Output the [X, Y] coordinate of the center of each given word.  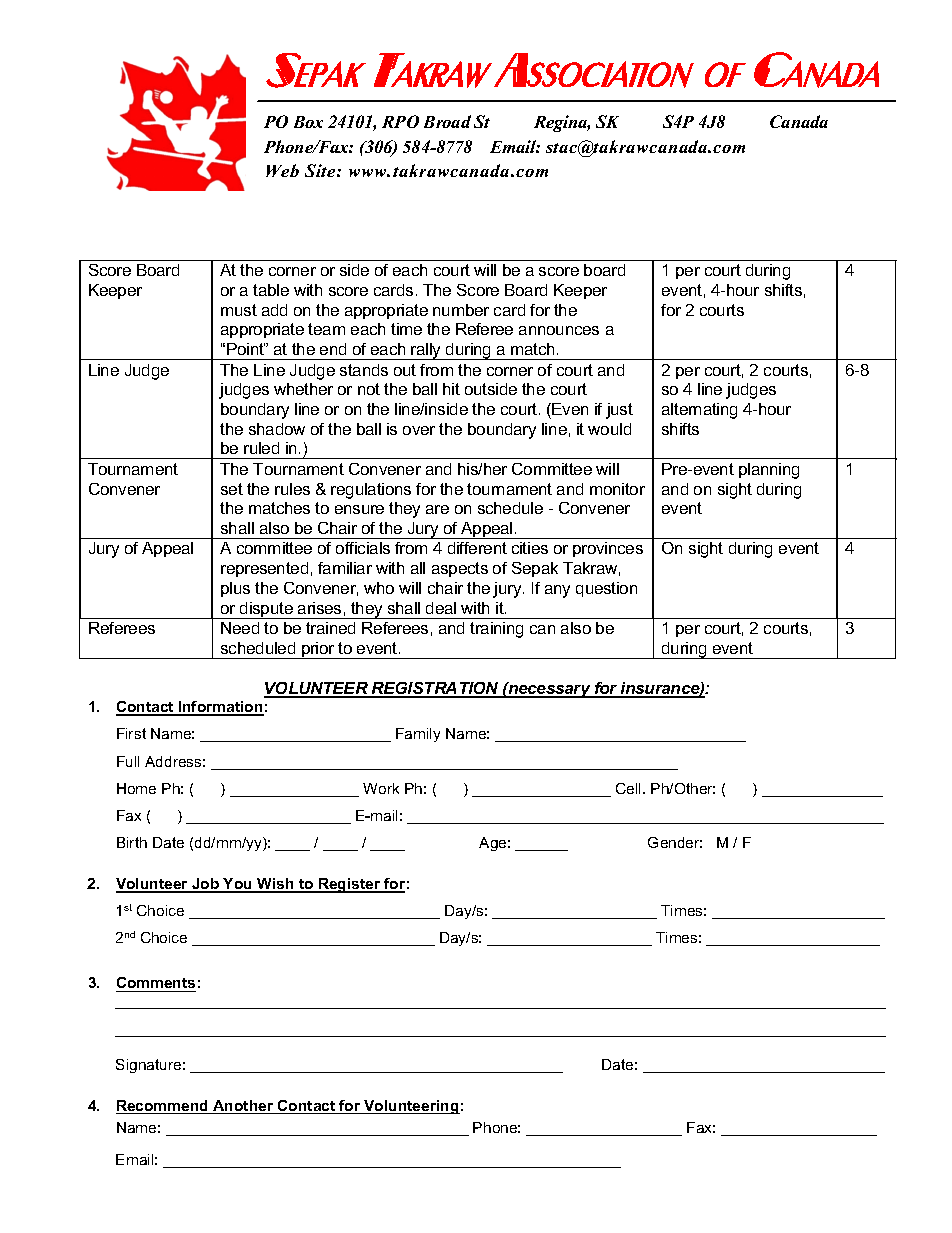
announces [559, 330]
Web [282, 170]
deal [441, 608]
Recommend [163, 1107]
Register [350, 885]
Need [240, 628]
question [606, 589]
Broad [447, 121]
